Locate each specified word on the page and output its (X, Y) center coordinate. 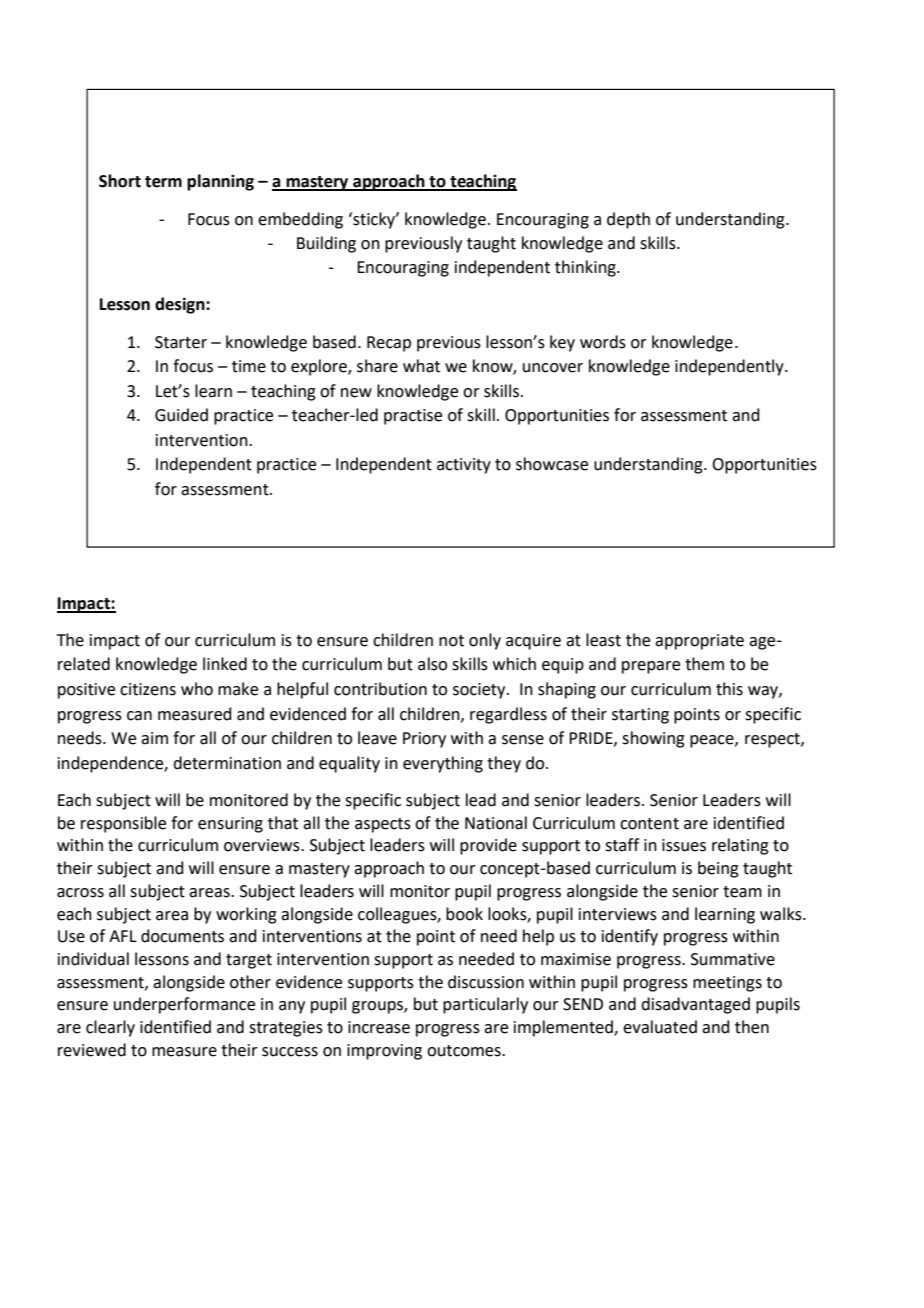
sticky (374, 220)
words (603, 342)
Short (120, 181)
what (421, 366)
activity (464, 466)
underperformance (184, 1005)
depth (628, 220)
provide (488, 846)
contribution (380, 689)
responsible (123, 824)
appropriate (699, 642)
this (729, 689)
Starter (181, 342)
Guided (181, 415)
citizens (148, 689)
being (718, 869)
